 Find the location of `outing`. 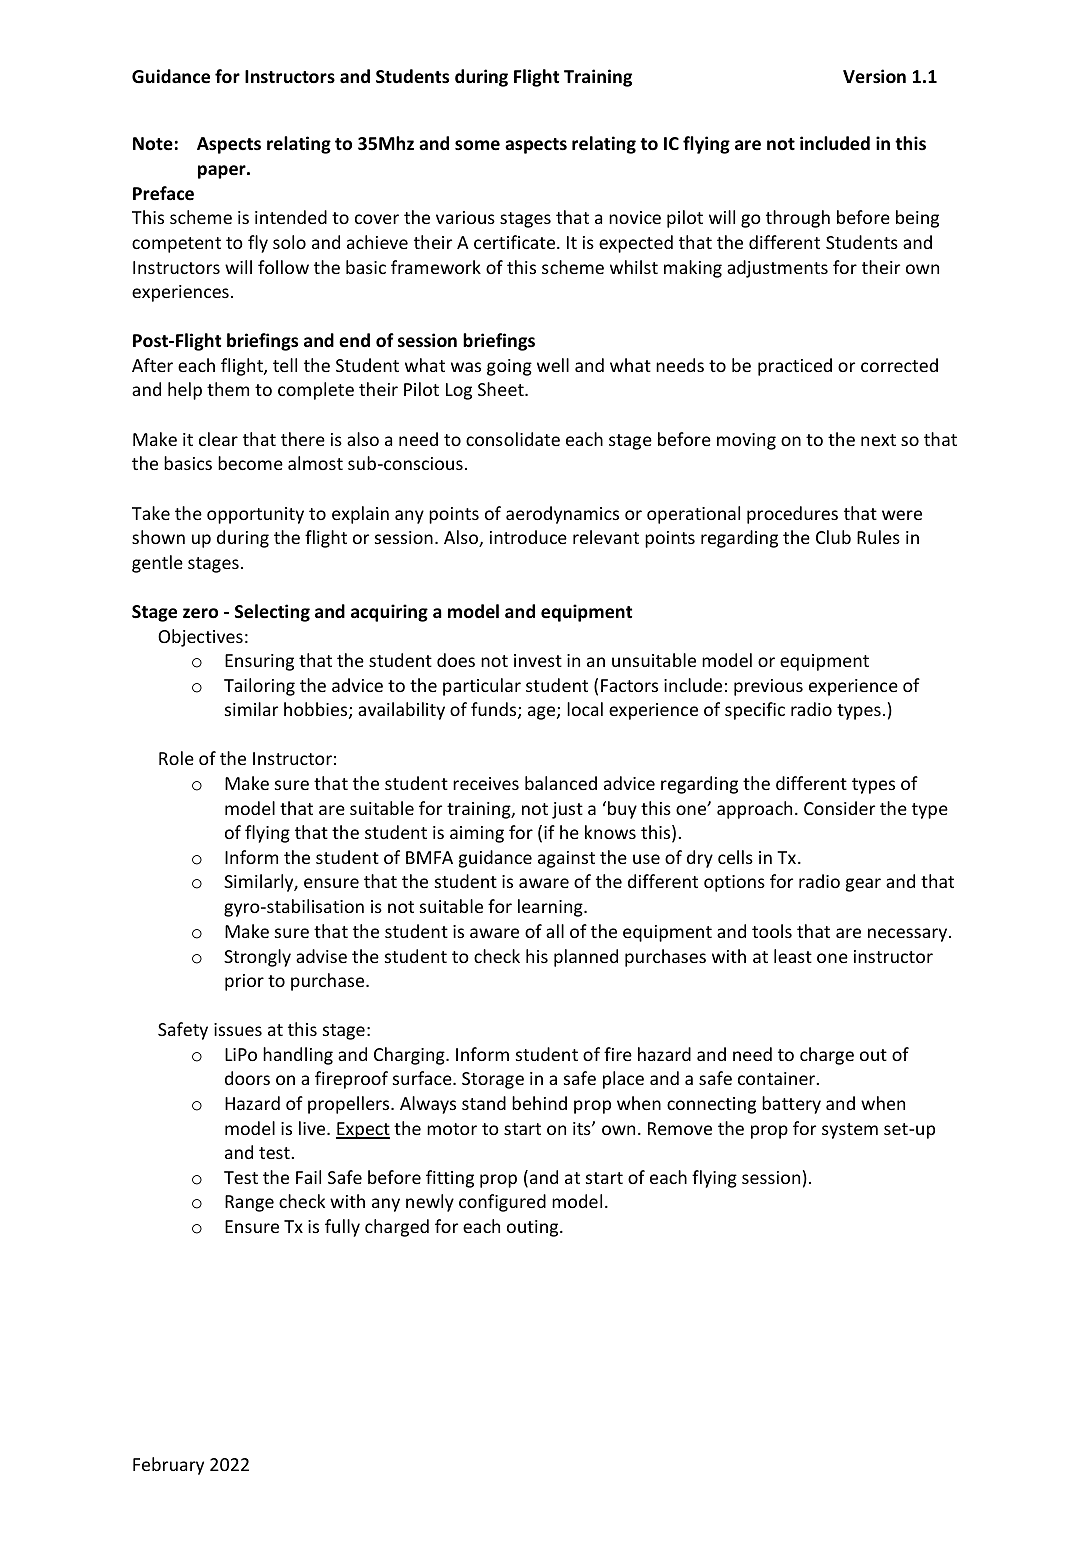

outing is located at coordinates (534, 1228).
